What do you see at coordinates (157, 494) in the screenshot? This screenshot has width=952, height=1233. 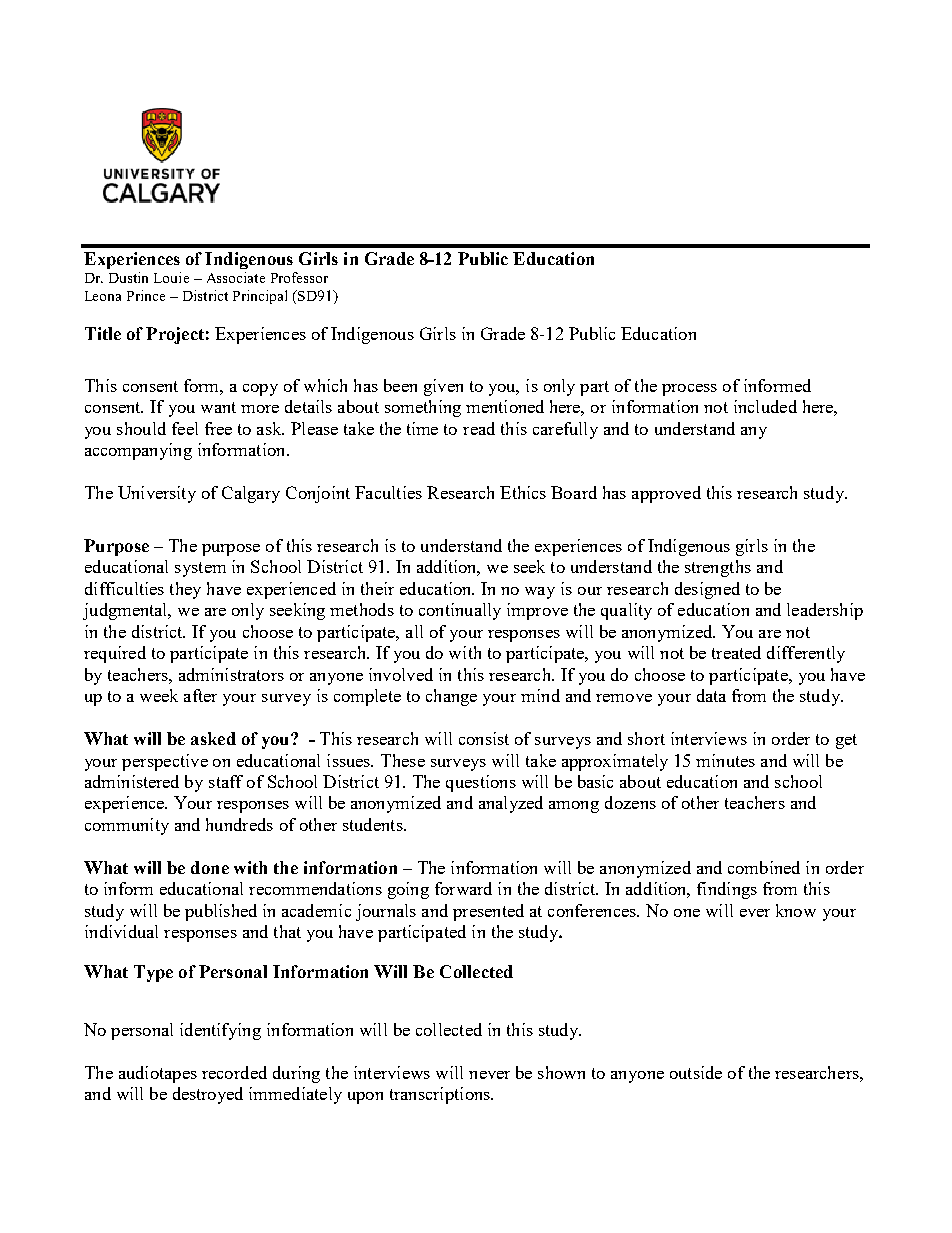 I see `University` at bounding box center [157, 494].
